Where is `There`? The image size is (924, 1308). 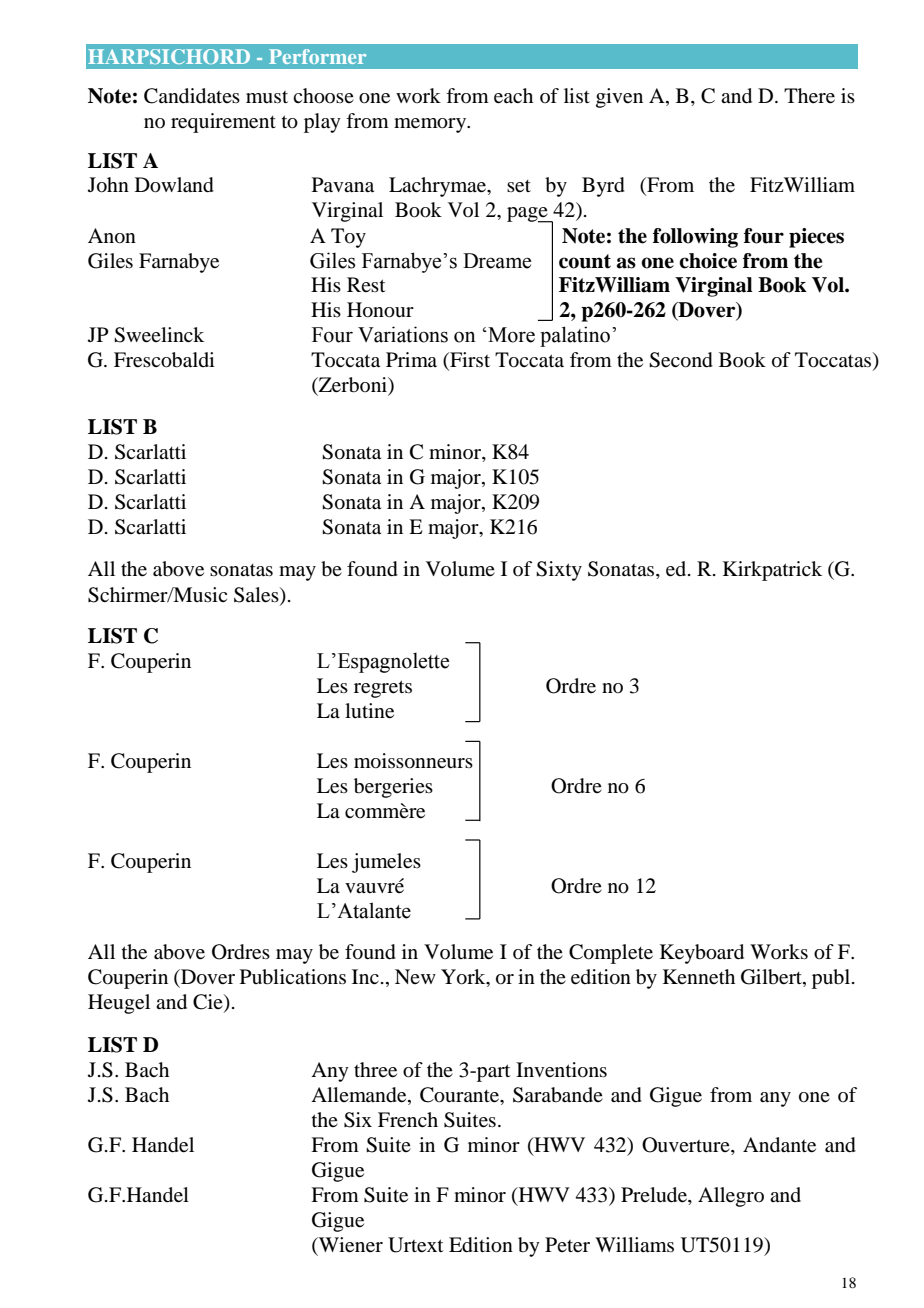
There is located at coordinates (809, 96).
